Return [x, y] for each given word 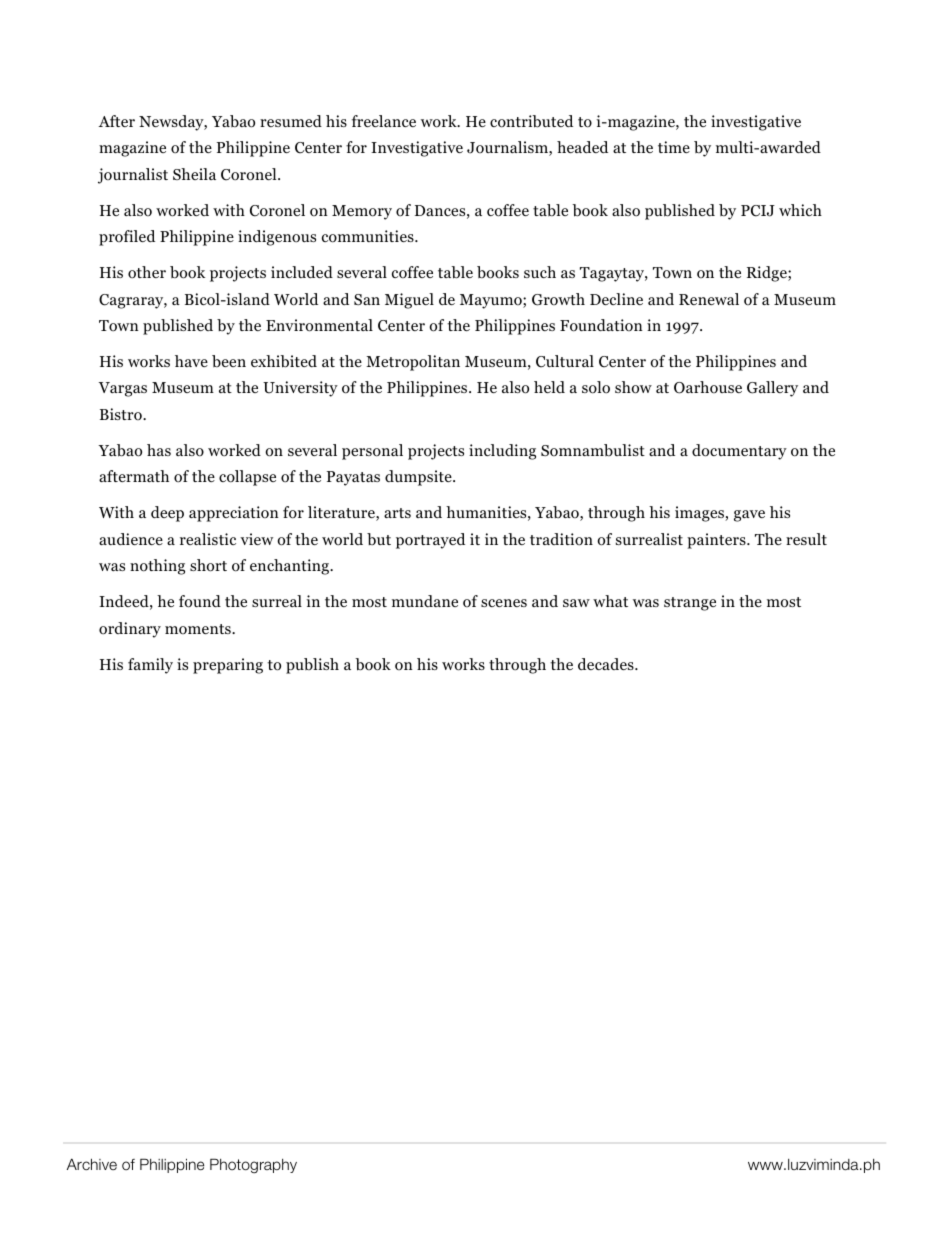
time [674, 147]
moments [199, 629]
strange [690, 604]
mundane [425, 601]
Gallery [772, 389]
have [191, 361]
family [150, 666]
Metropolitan [413, 363]
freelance [384, 121]
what [610, 601]
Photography [253, 1166]
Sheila [194, 174]
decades [607, 664]
